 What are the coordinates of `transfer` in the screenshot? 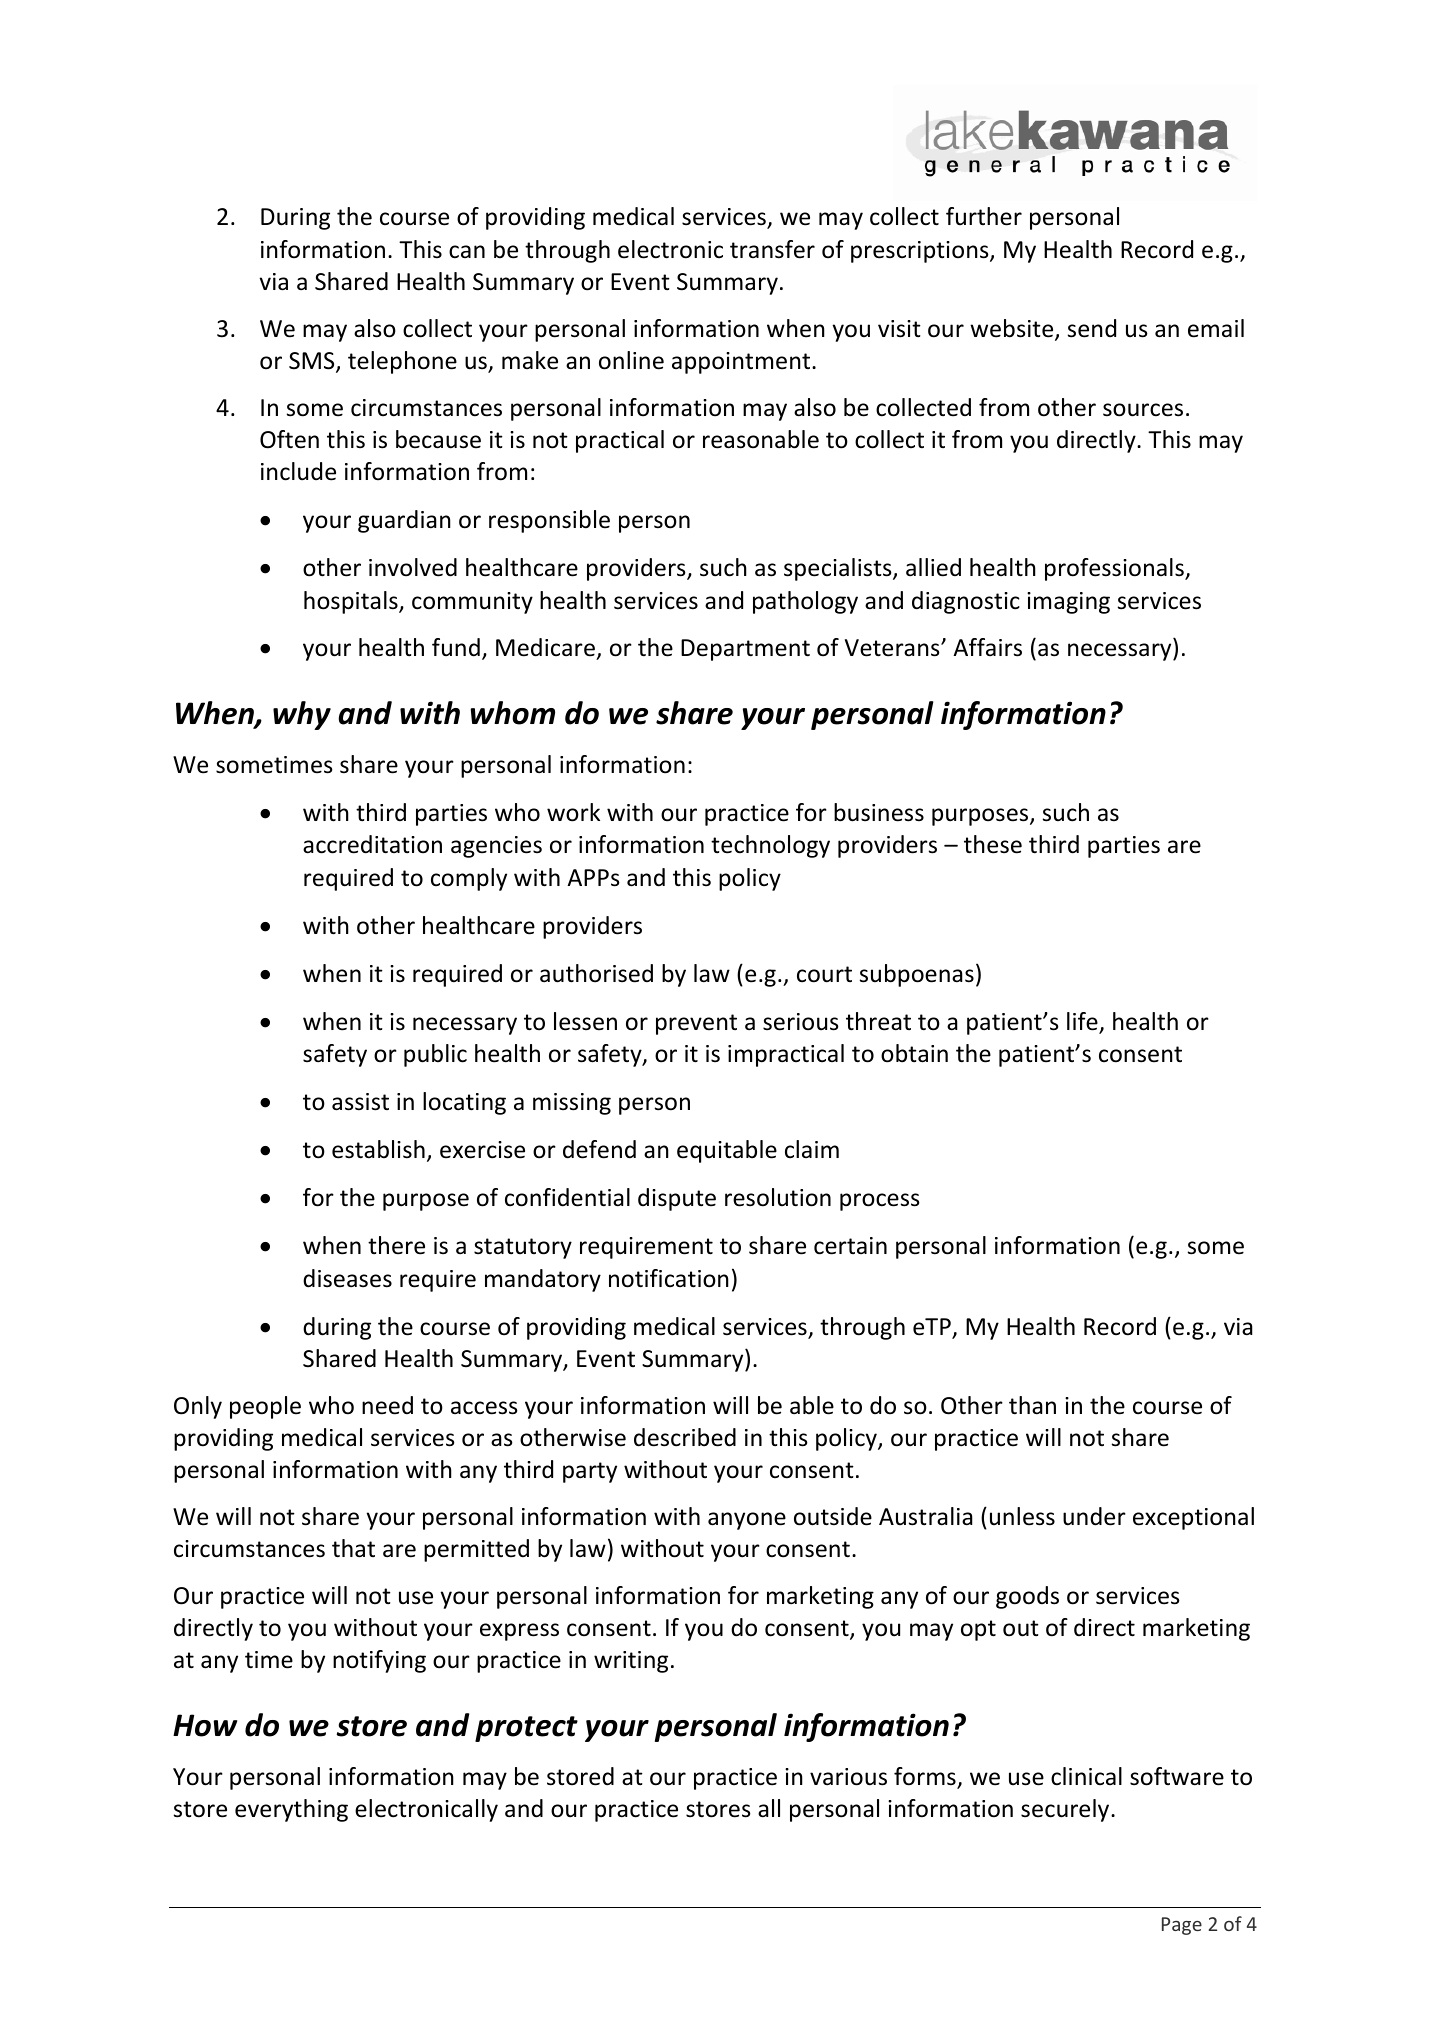 It's located at (772, 249).
